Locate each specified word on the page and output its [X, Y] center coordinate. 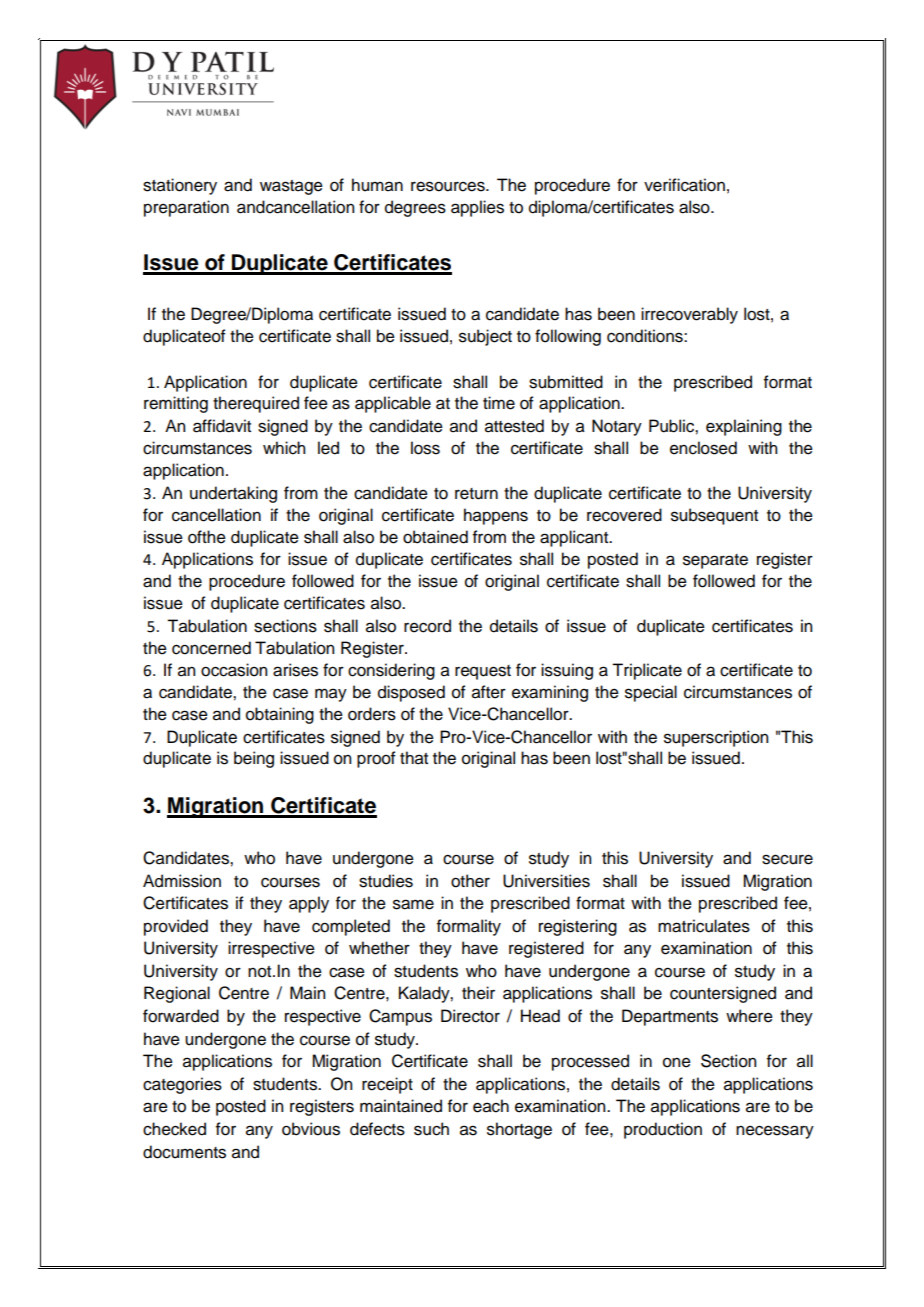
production [663, 1130]
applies [477, 208]
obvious [311, 1129]
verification [684, 185]
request [483, 672]
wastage [291, 187]
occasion [234, 670]
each [491, 1106]
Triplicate [647, 671]
